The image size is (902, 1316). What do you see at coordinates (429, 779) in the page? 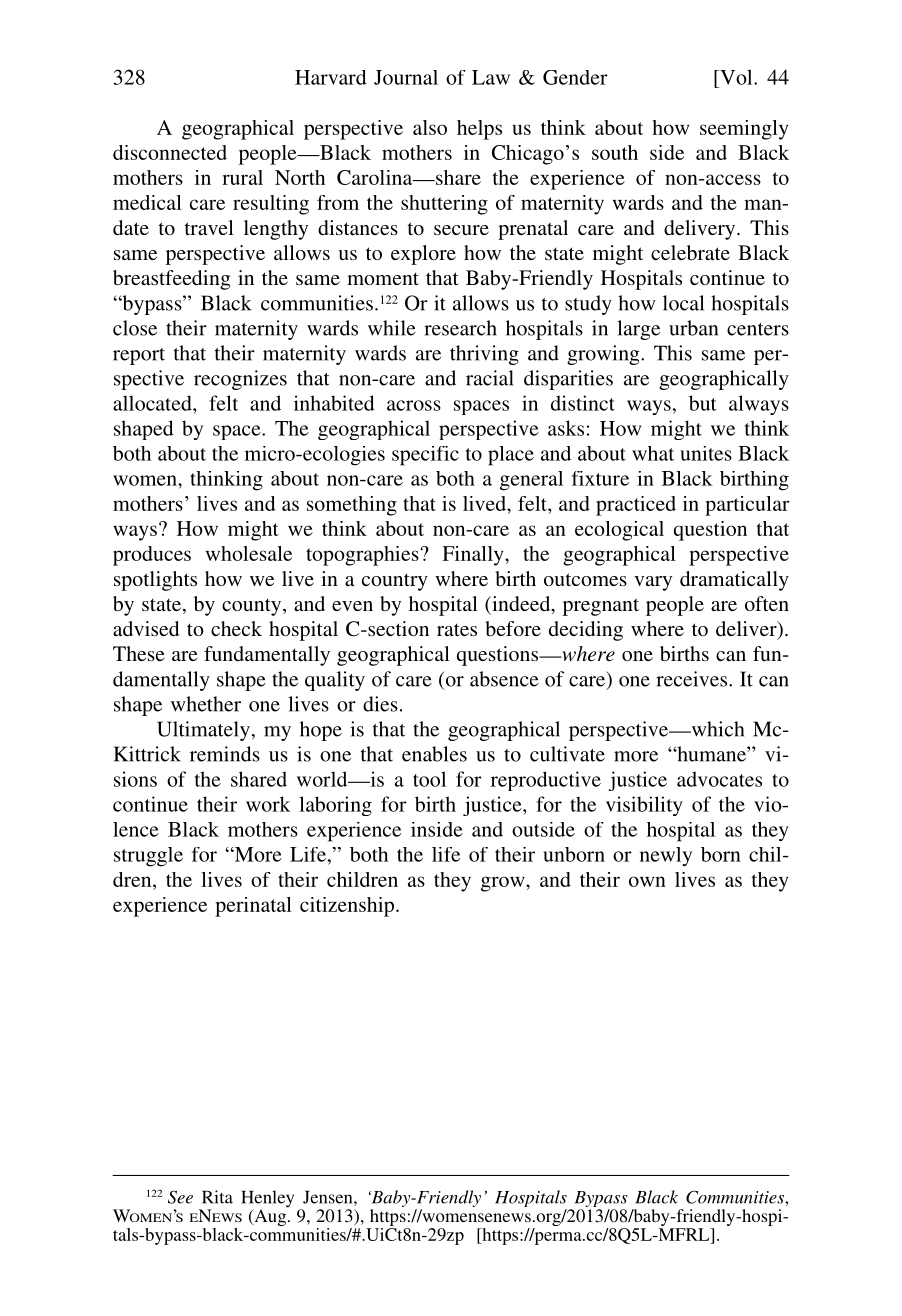
I see `tool` at bounding box center [429, 779].
